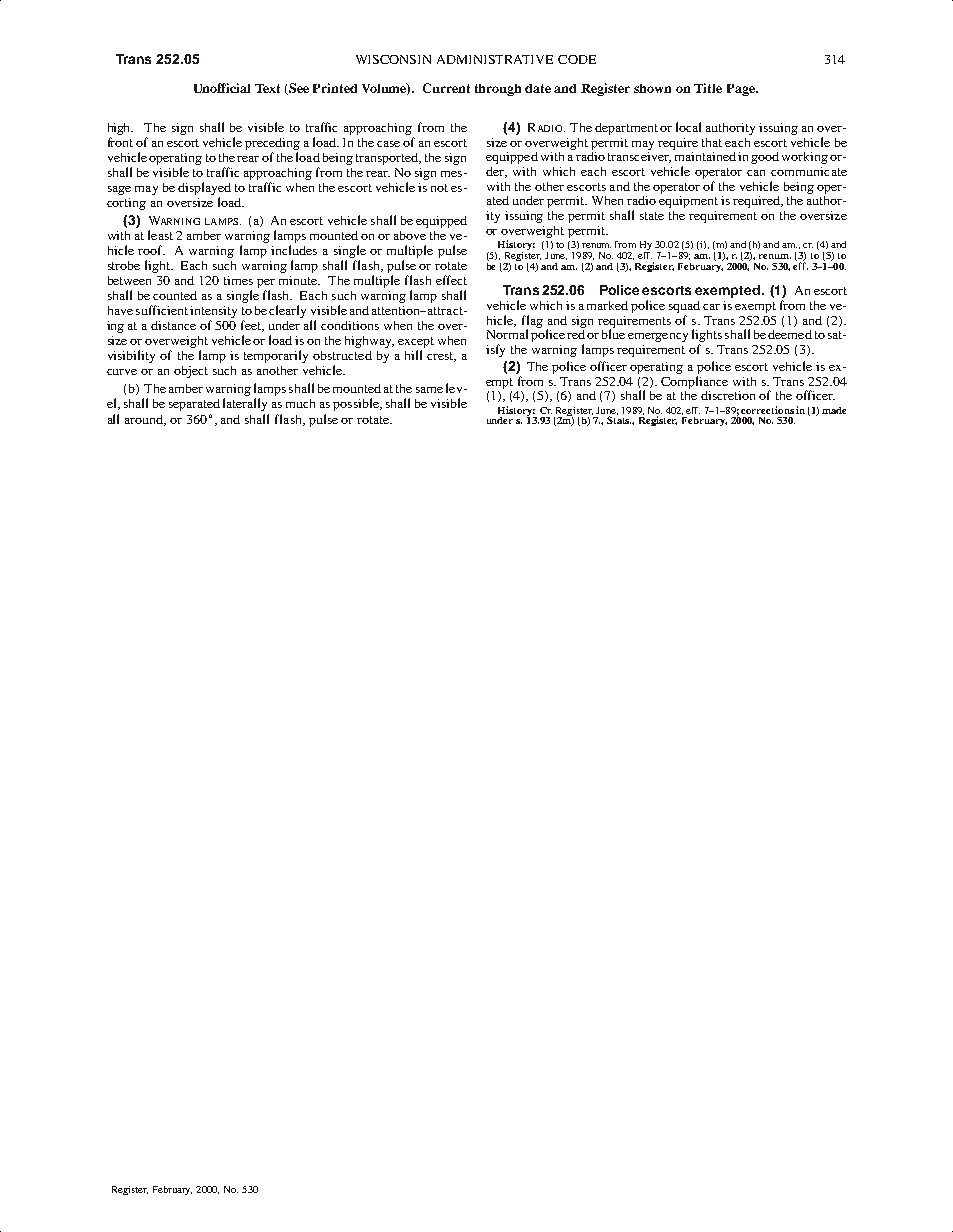 Image resolution: width=953 pixels, height=1232 pixels. Describe the element at coordinates (272, 144) in the screenshot. I see `preceding` at that location.
